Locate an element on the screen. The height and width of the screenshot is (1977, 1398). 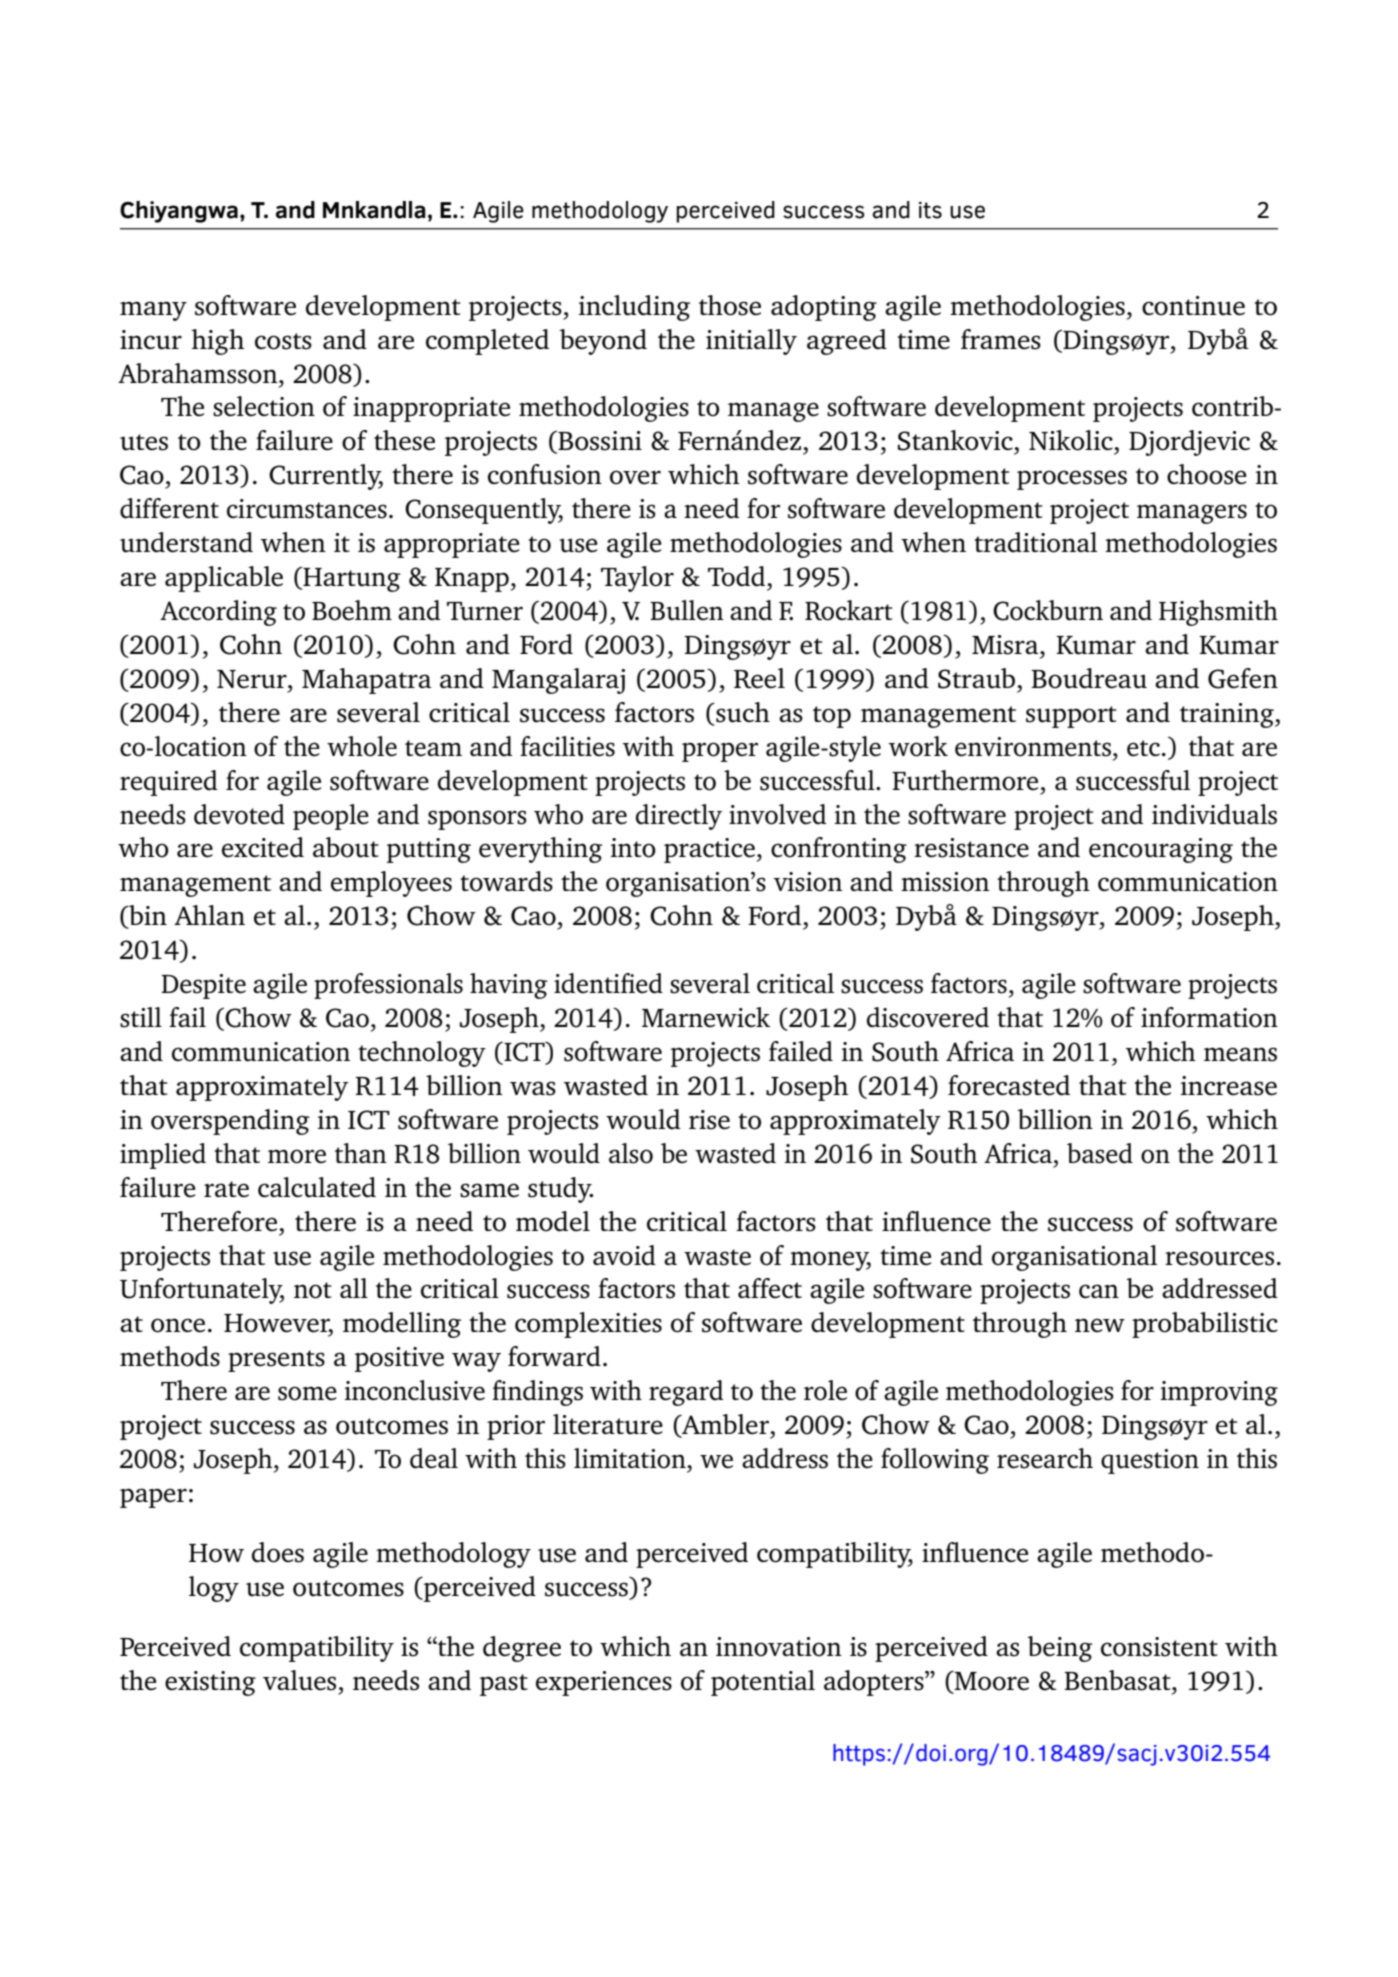
being is located at coordinates (1060, 1649).
